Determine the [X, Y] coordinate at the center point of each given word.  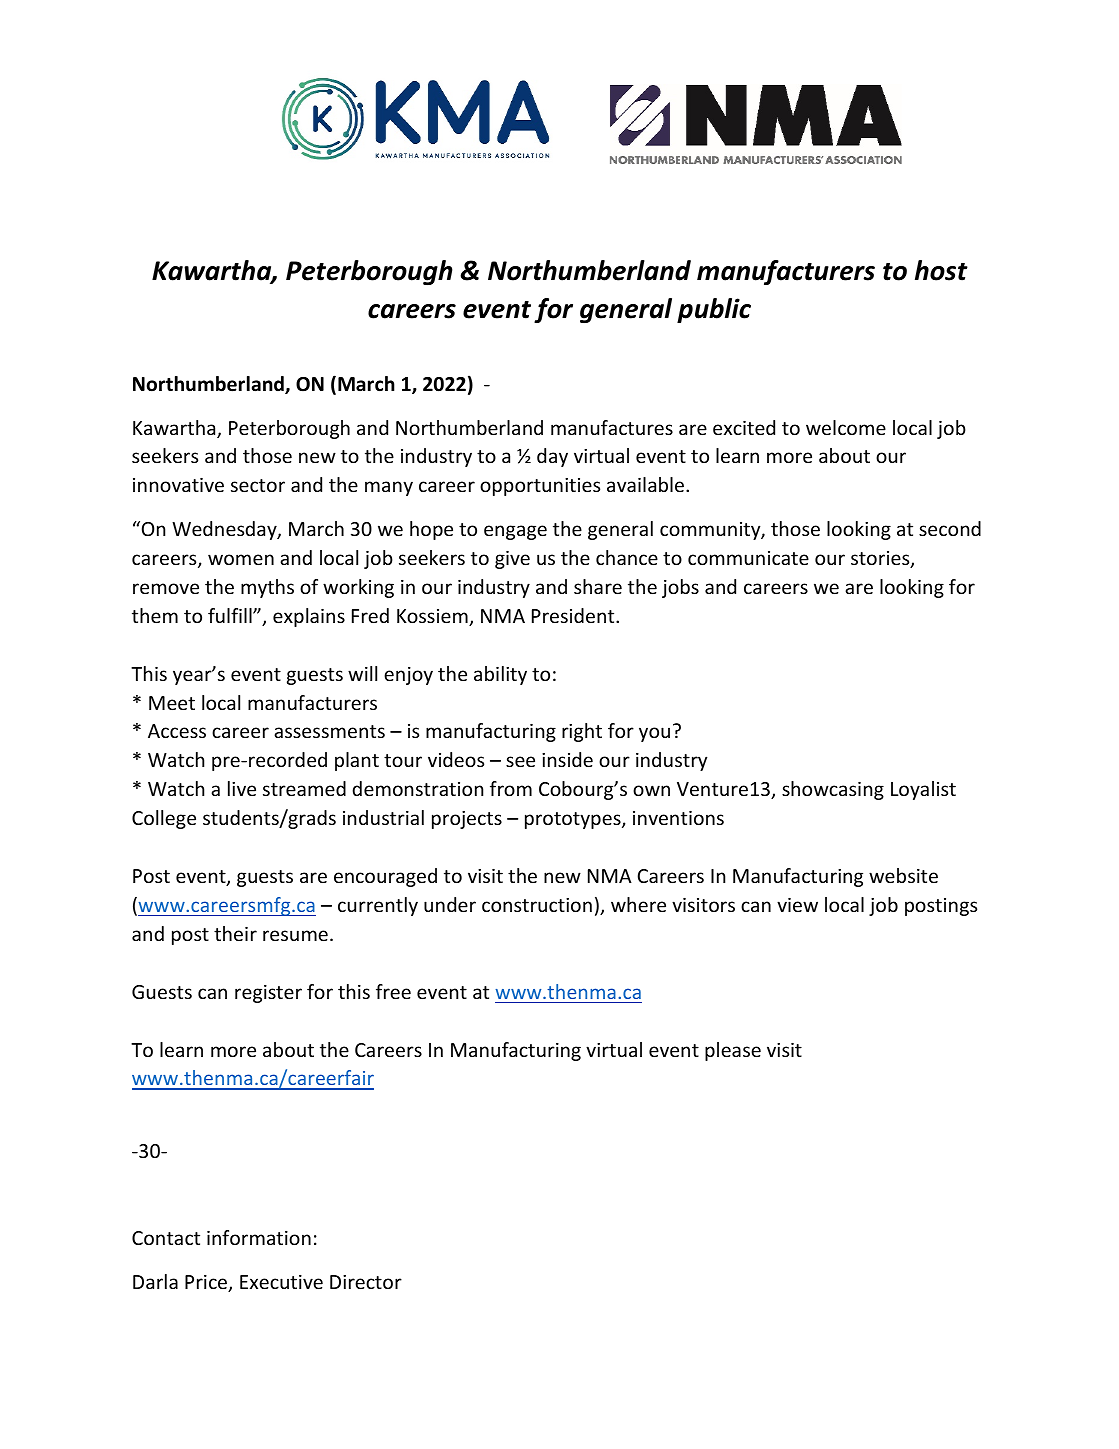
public [714, 310]
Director [366, 1282]
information [259, 1237]
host [941, 270]
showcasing [833, 790]
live [242, 788]
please [733, 1051]
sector [258, 485]
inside [567, 759]
